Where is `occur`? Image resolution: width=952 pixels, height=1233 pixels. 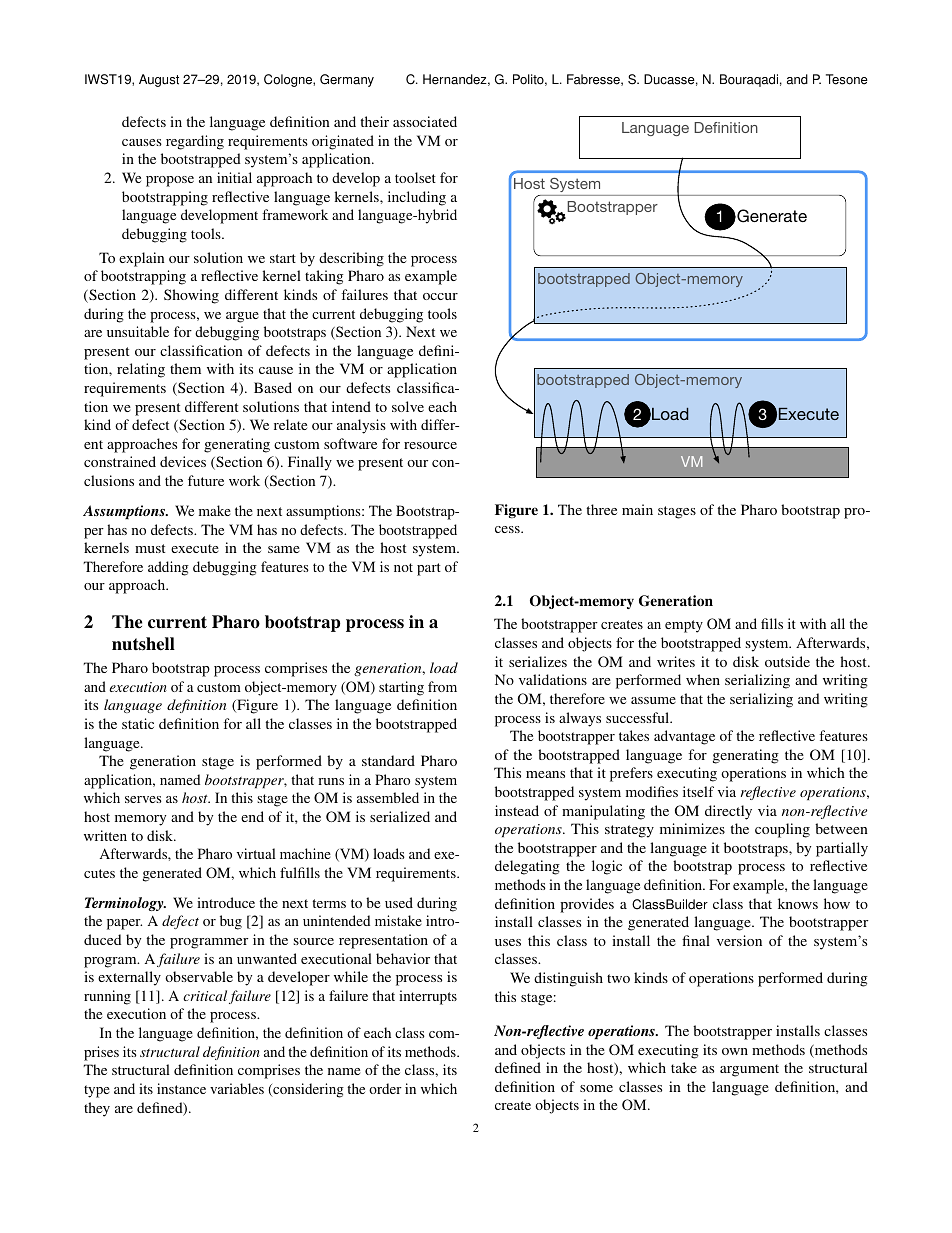 occur is located at coordinates (440, 296).
